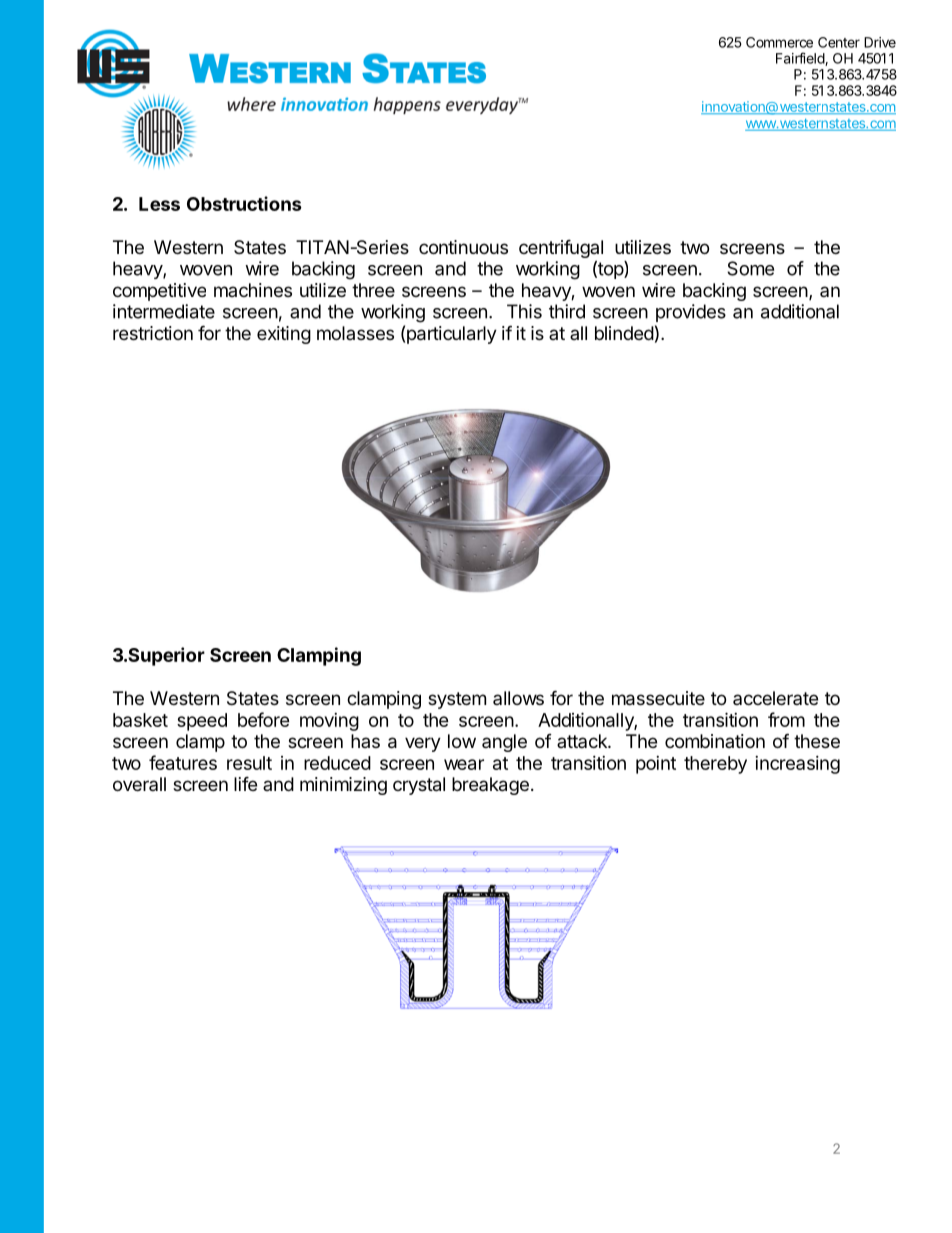 The image size is (952, 1233). I want to click on result, so click(249, 763).
